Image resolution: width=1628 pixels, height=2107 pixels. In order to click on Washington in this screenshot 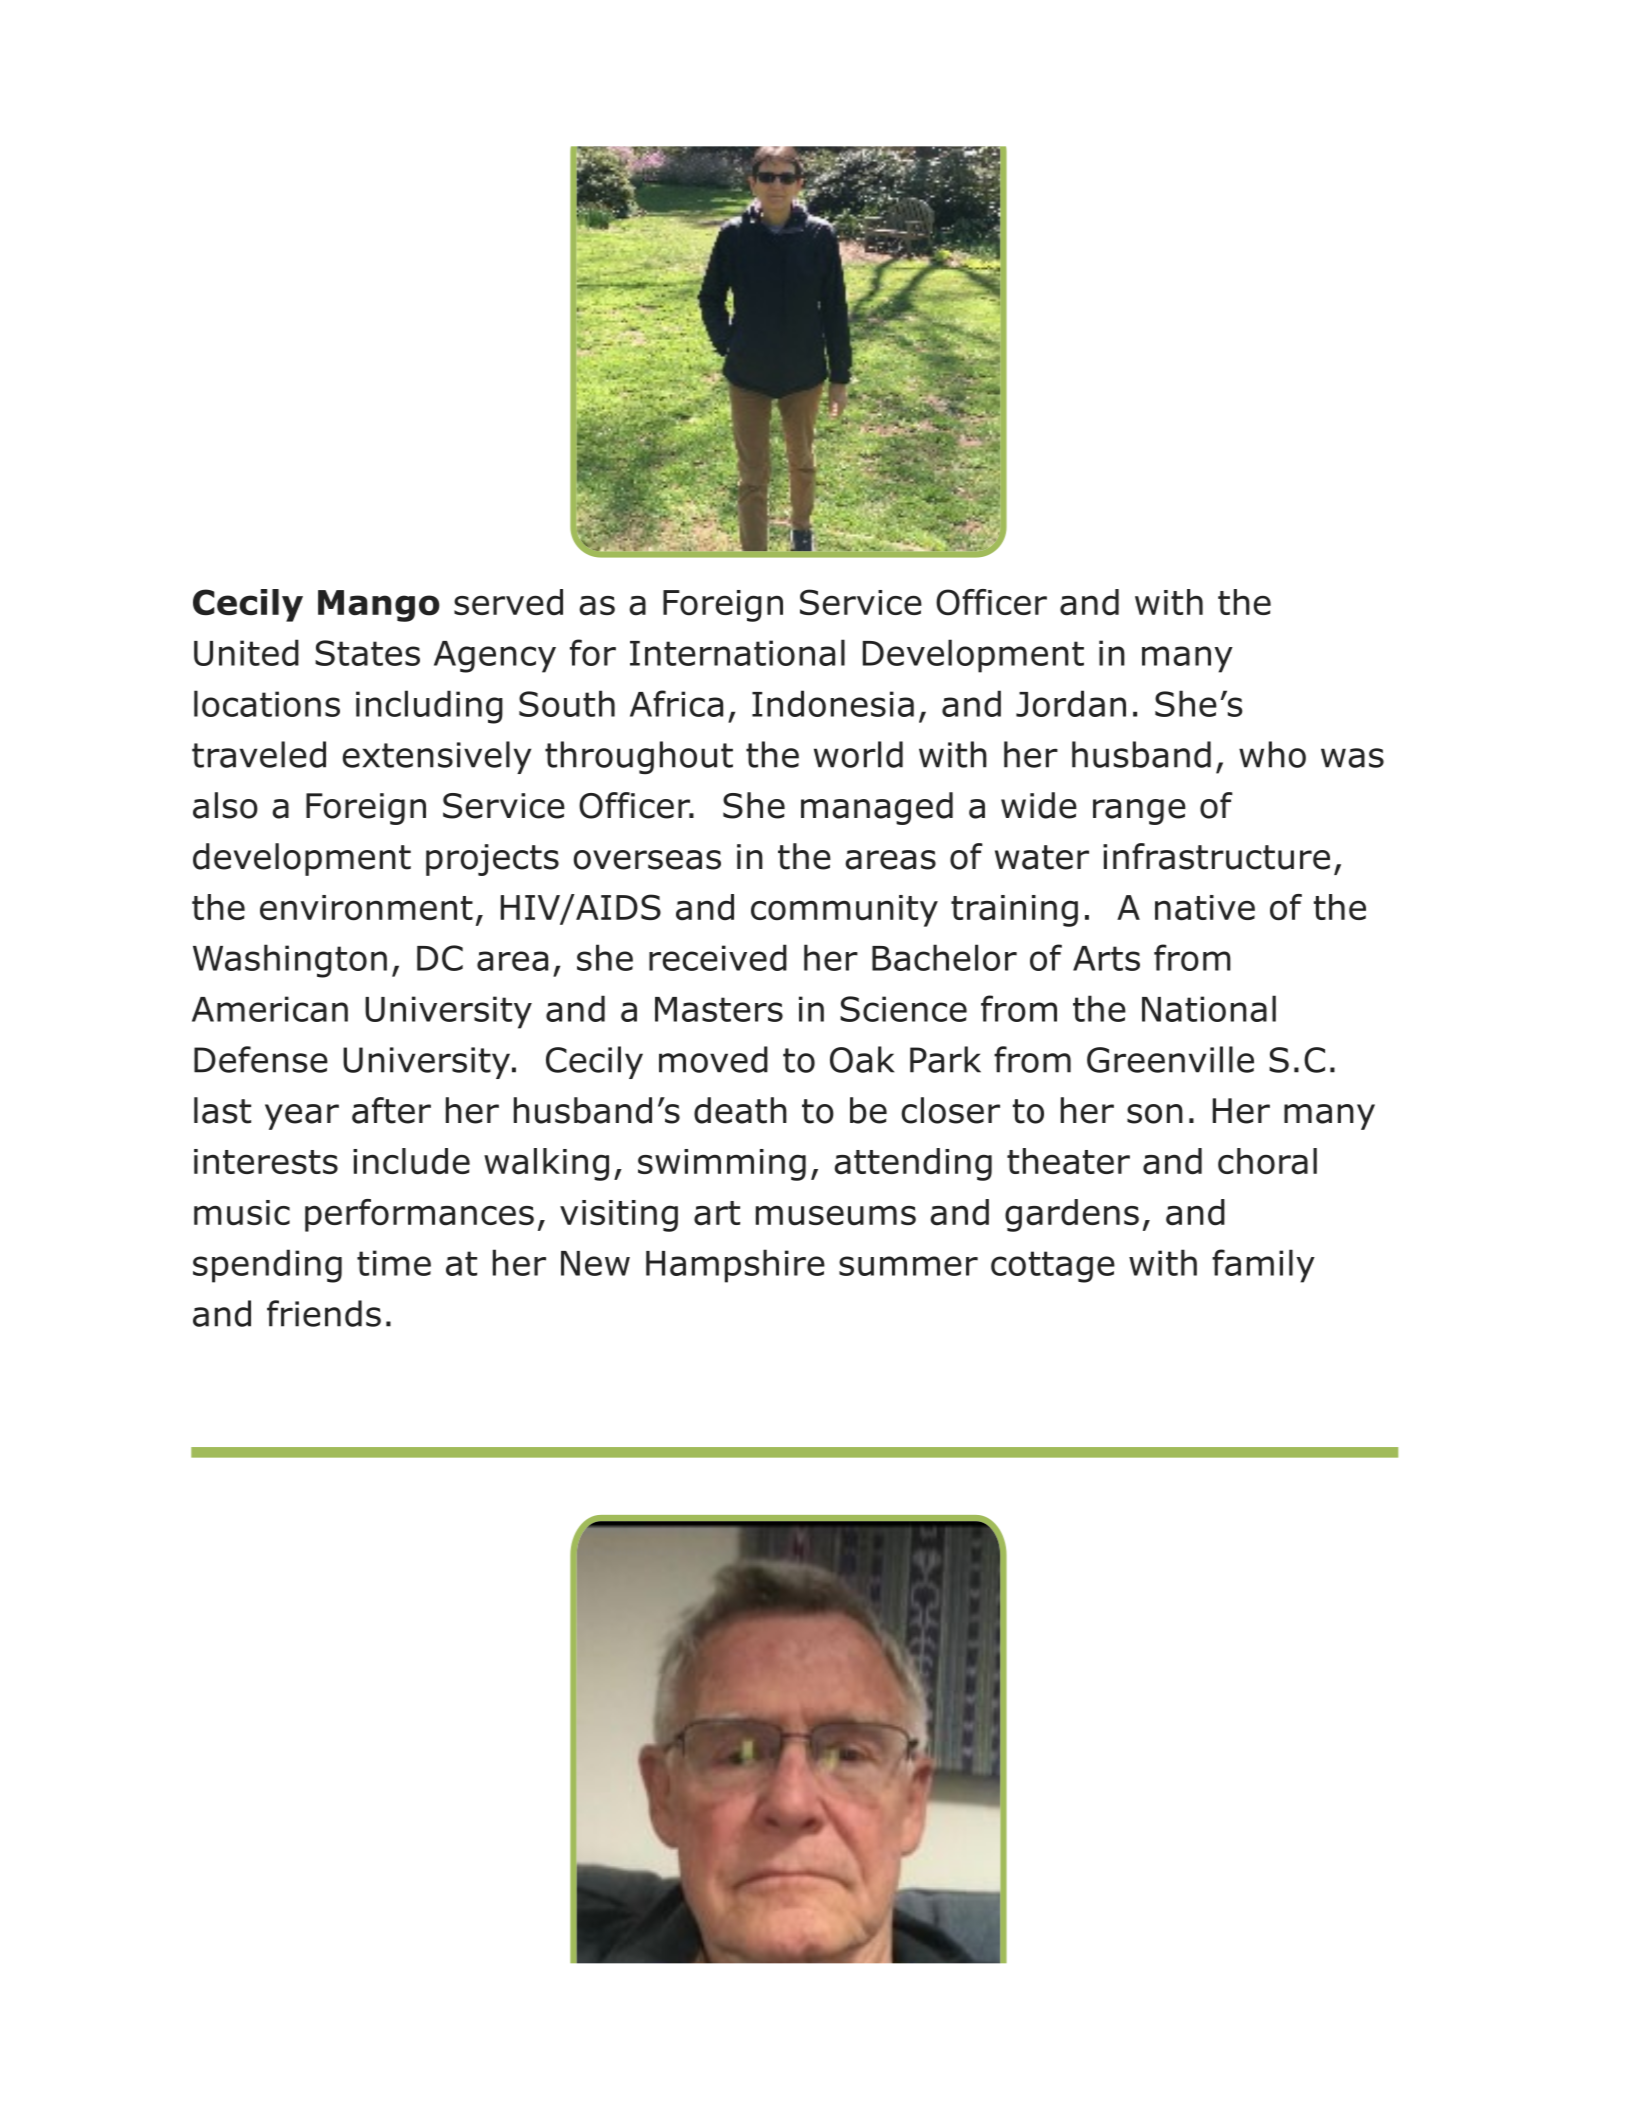, I will do `click(290, 961)`.
